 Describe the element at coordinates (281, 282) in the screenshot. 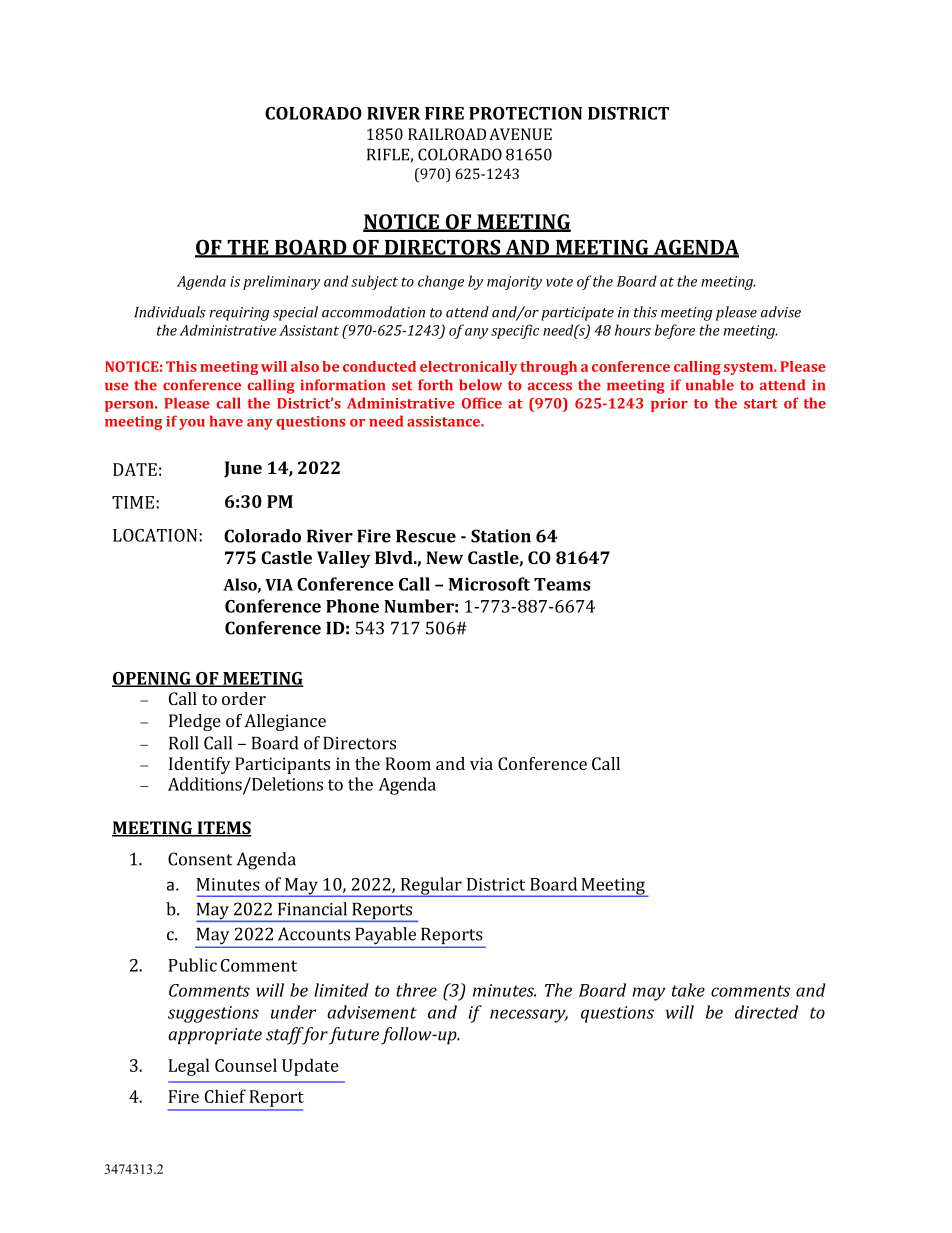

I see `preliminary` at that location.
